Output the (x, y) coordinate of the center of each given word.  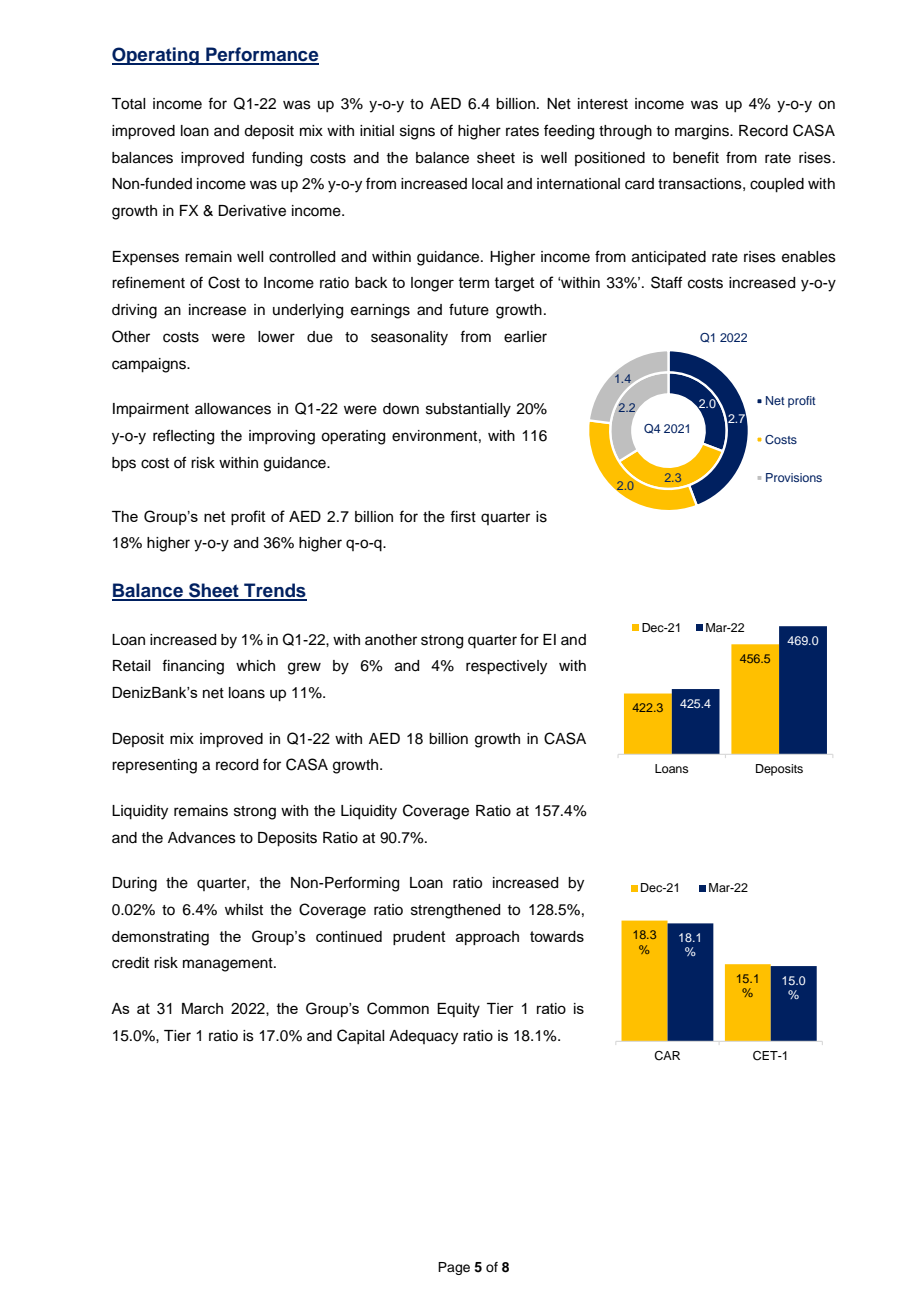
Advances (202, 838)
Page (454, 1268)
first (463, 516)
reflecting (183, 437)
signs (417, 132)
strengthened (455, 911)
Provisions (794, 477)
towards (557, 936)
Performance (261, 55)
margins (703, 132)
